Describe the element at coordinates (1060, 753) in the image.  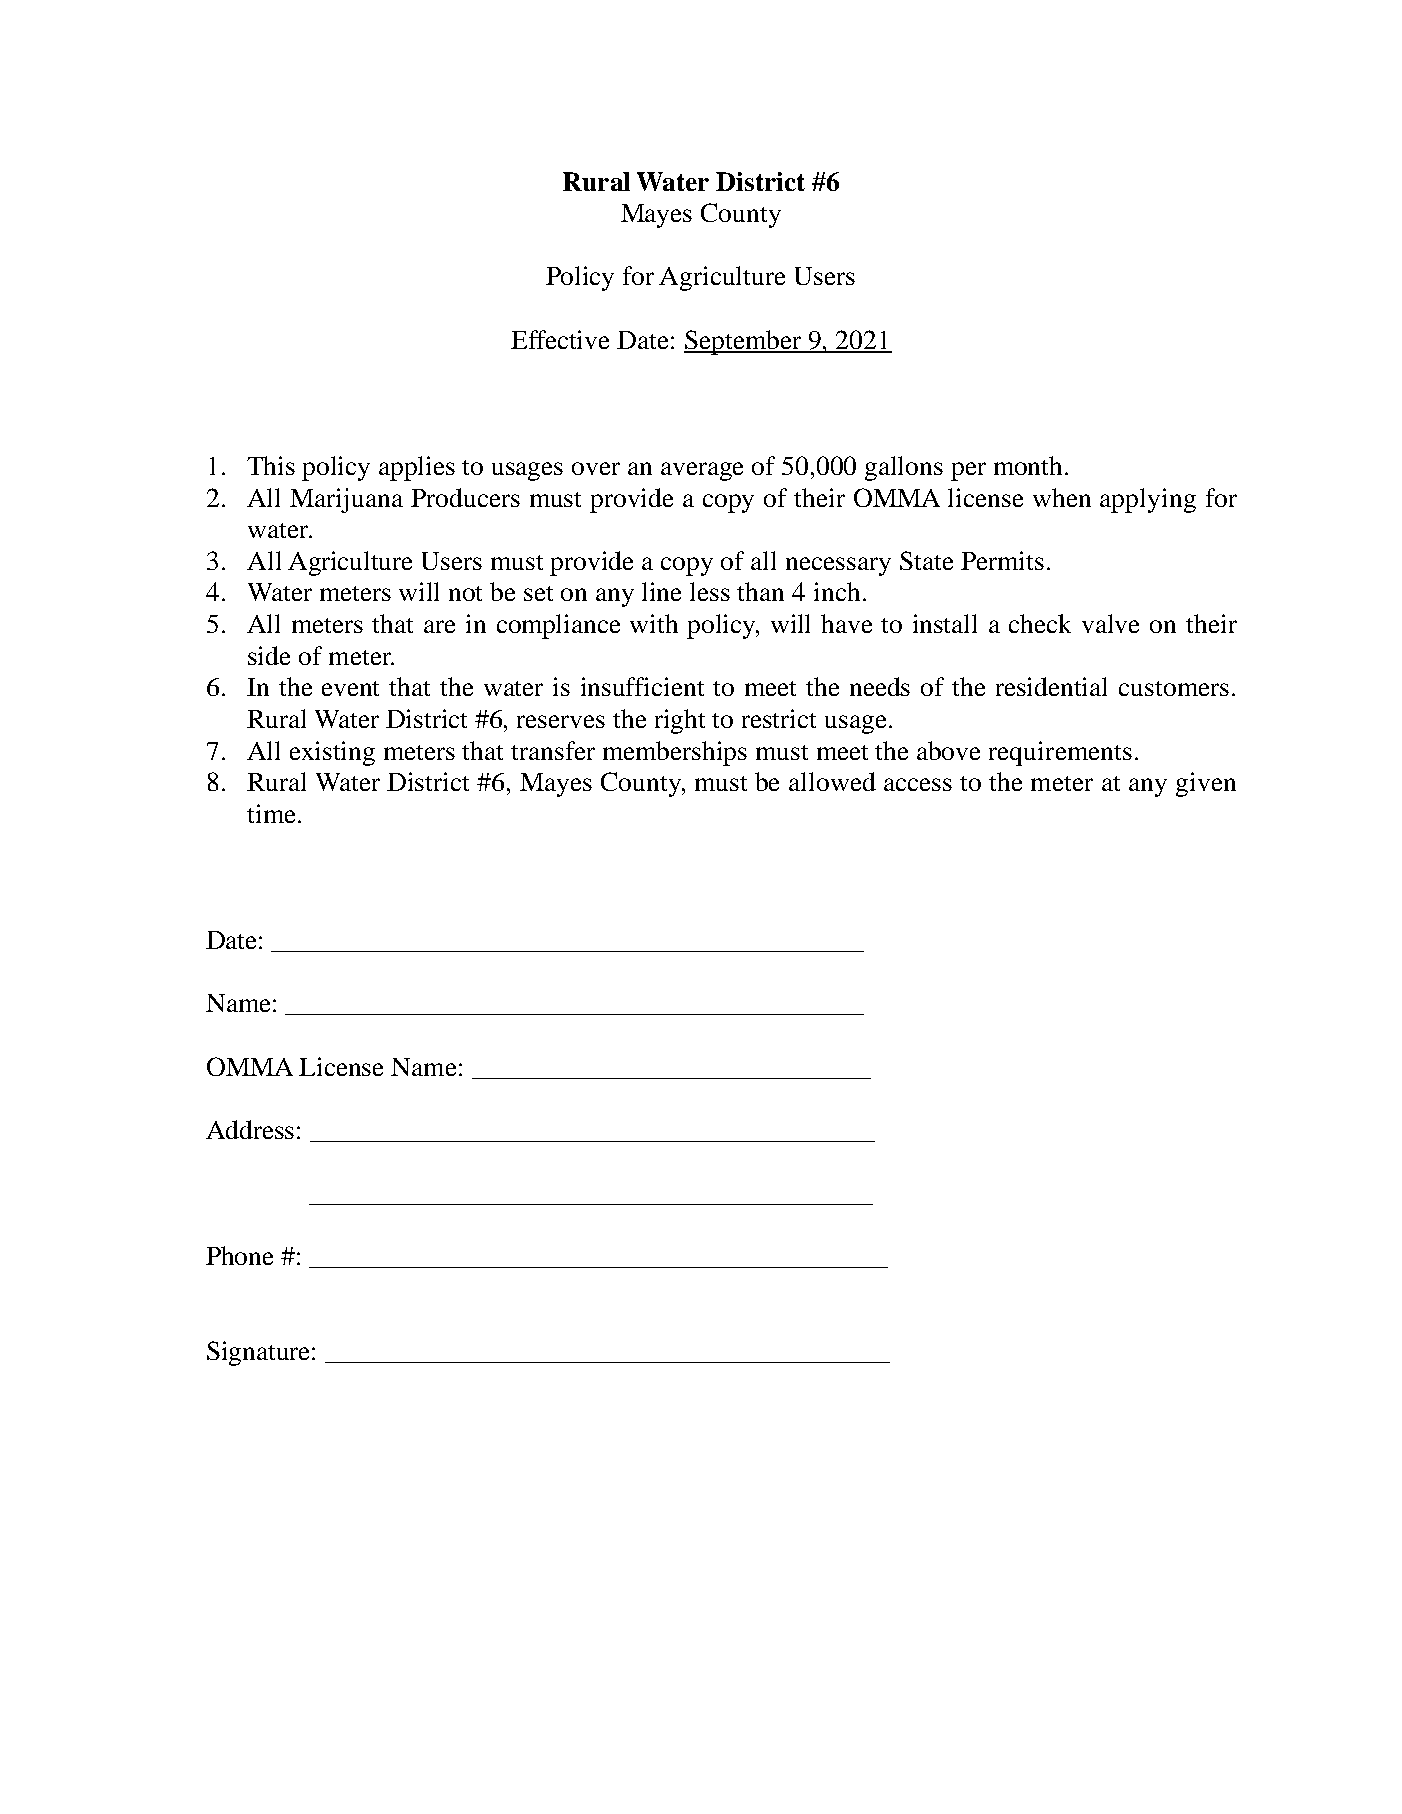
I see `requirements` at that location.
